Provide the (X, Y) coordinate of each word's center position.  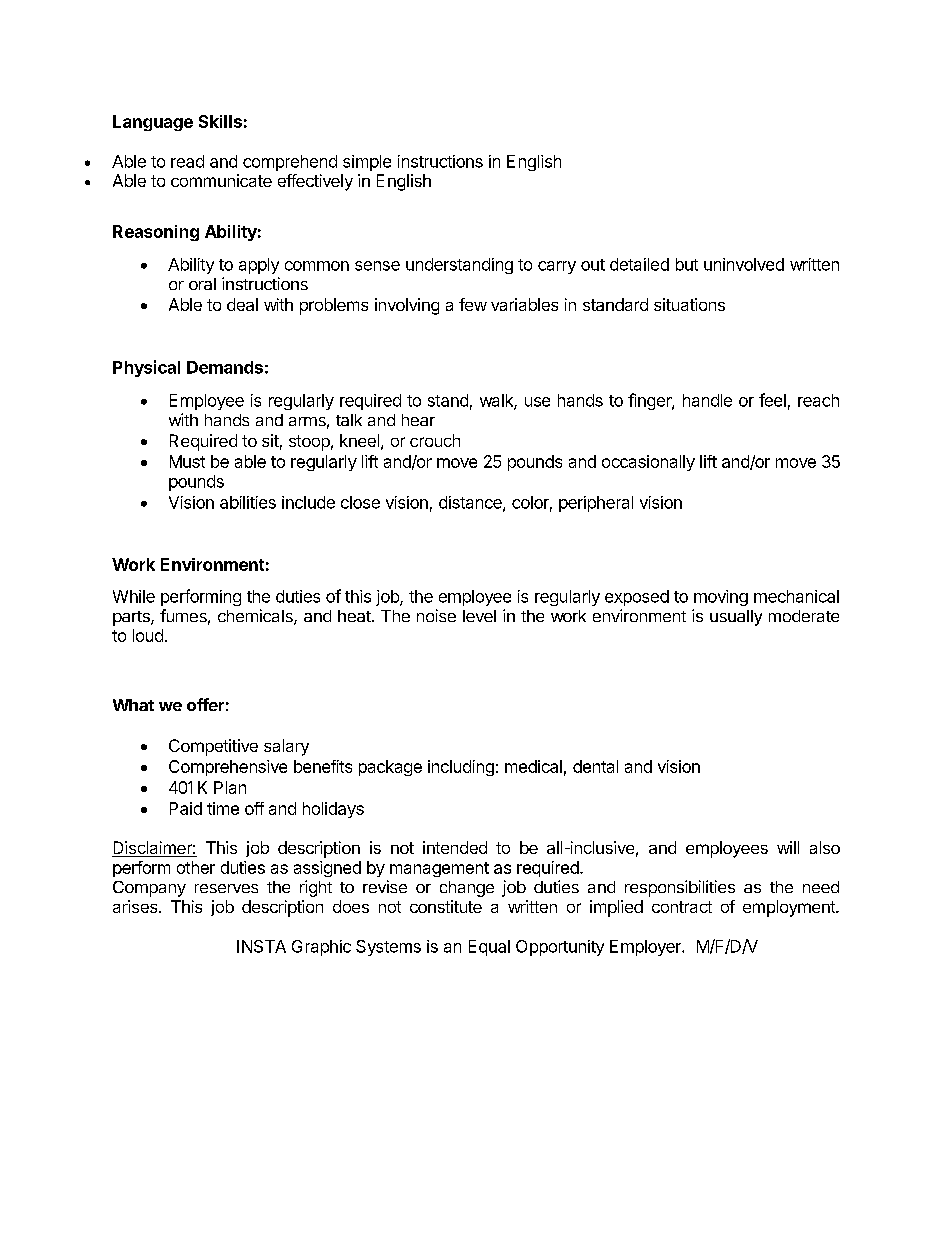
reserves (226, 888)
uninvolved (744, 264)
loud (148, 635)
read (187, 161)
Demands (225, 367)
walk (497, 401)
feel (772, 400)
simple (367, 163)
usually (736, 618)
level (479, 616)
